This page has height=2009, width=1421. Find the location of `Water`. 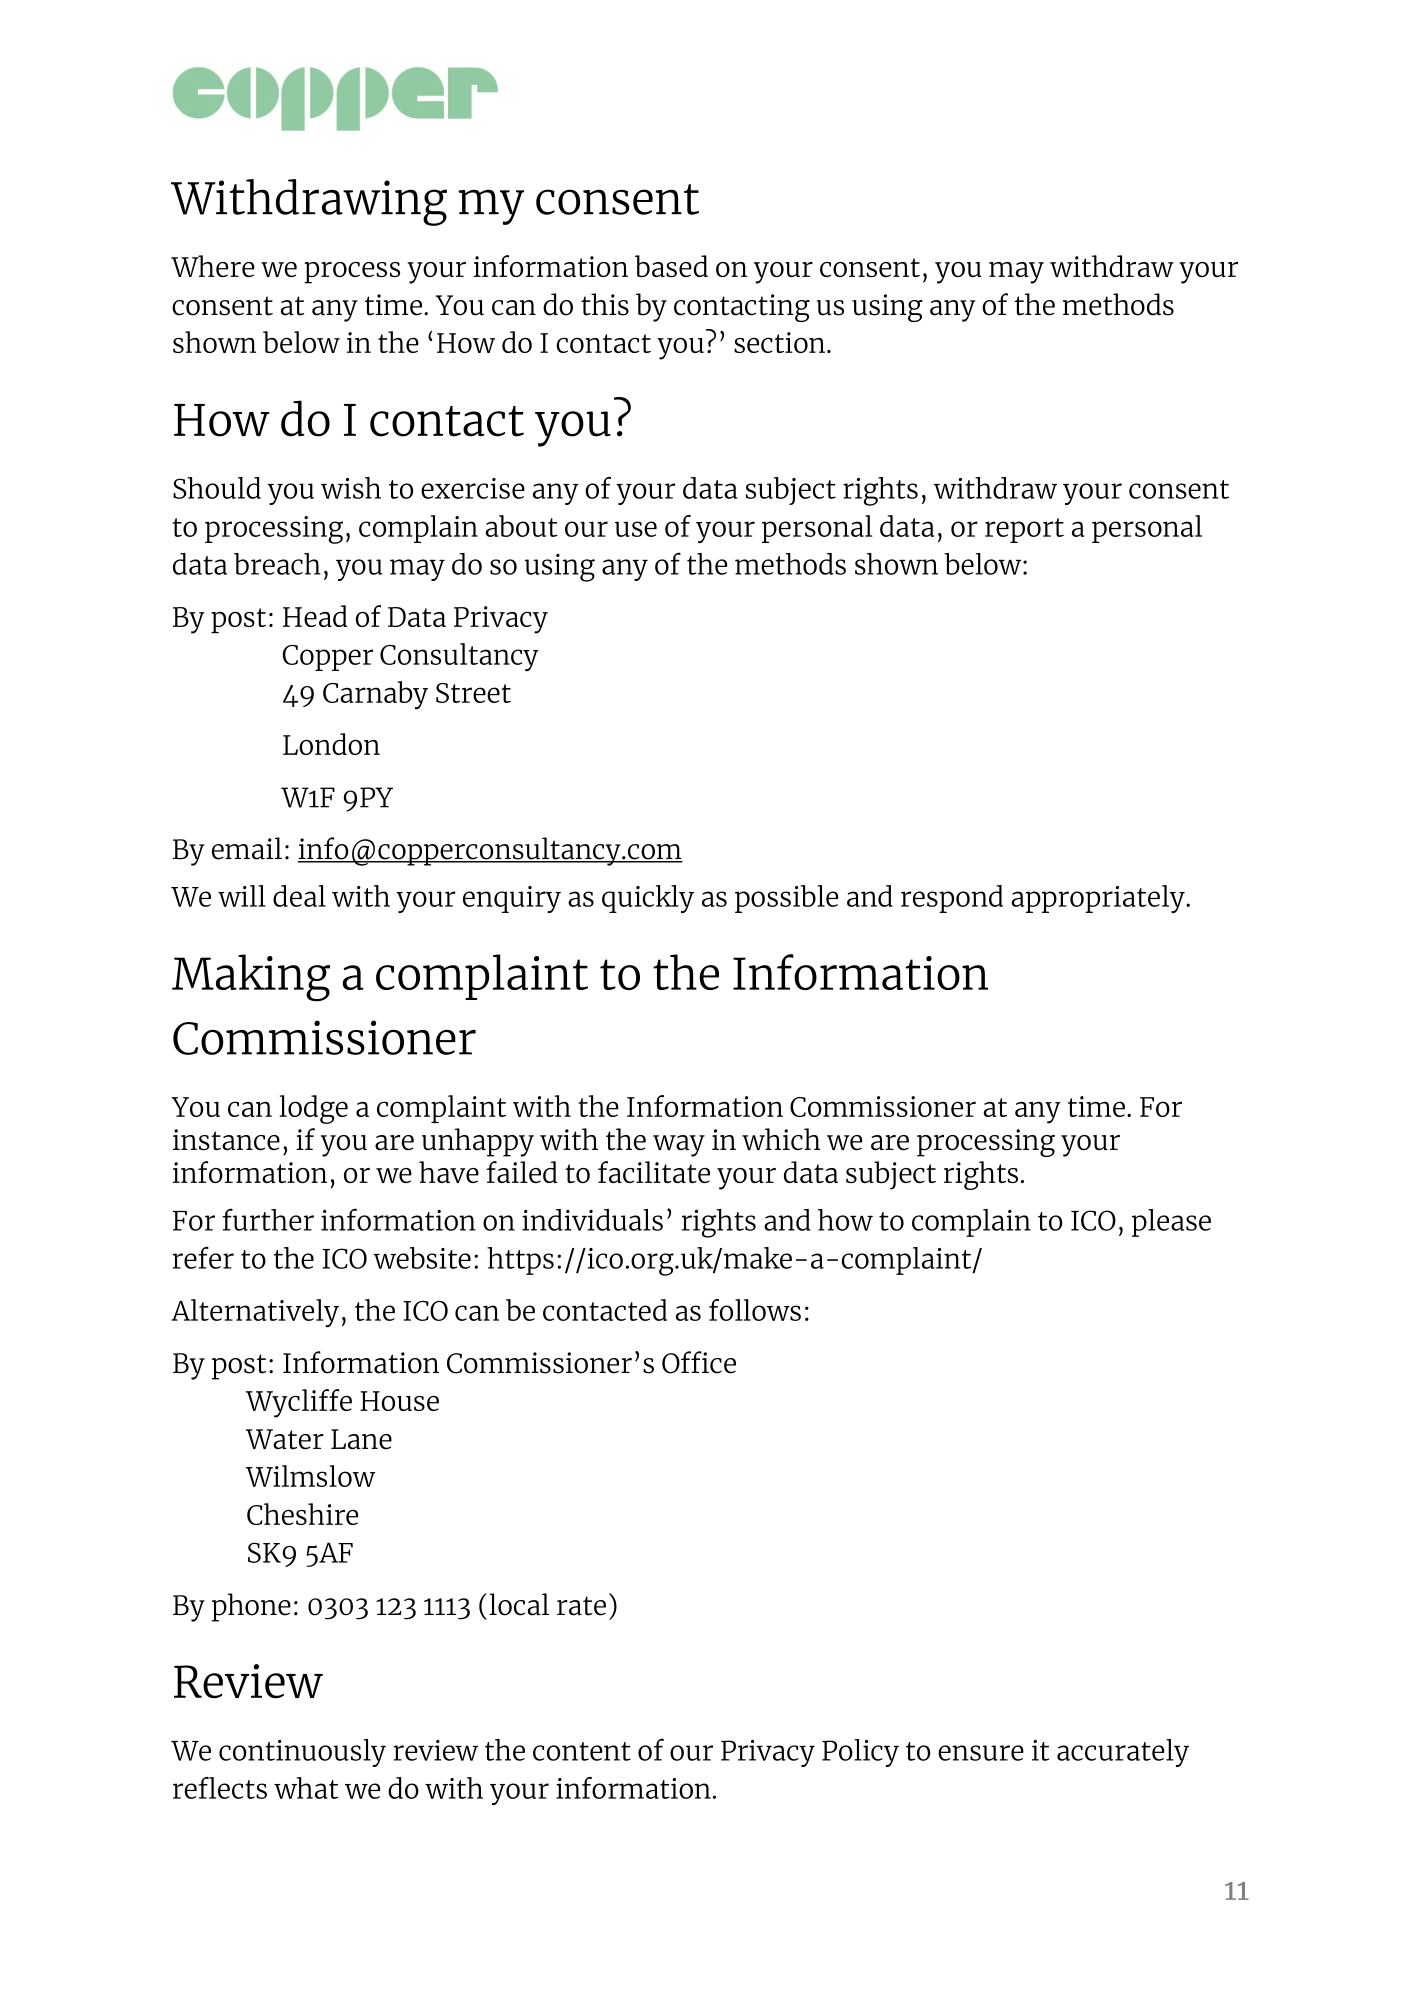

Water is located at coordinates (285, 1439).
